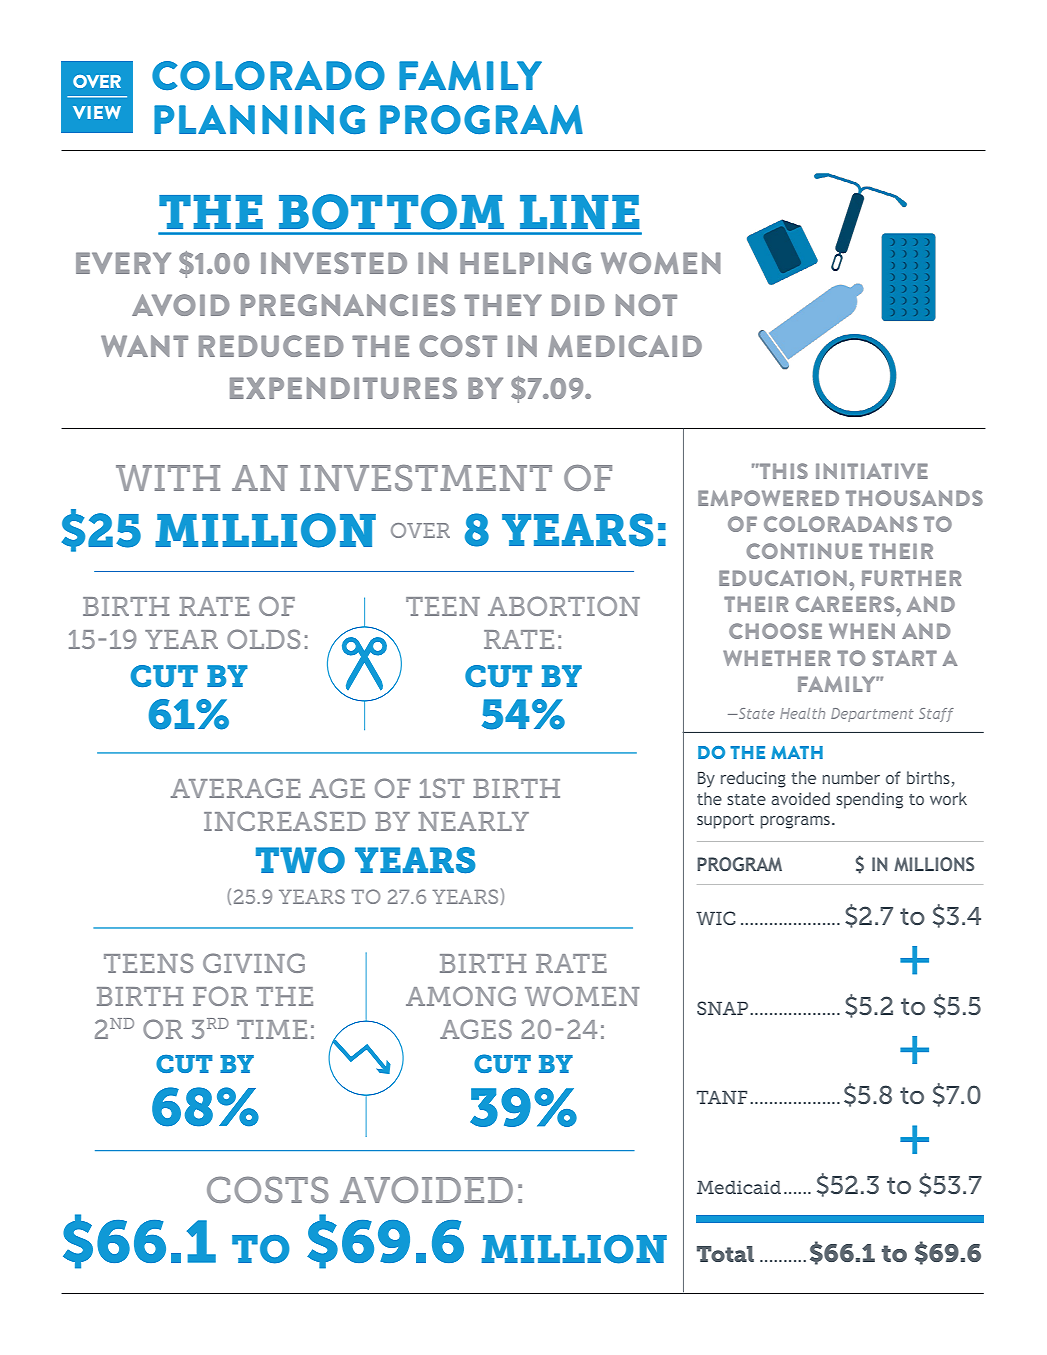 The width and height of the screenshot is (1047, 1355). What do you see at coordinates (579, 212) in the screenshot?
I see `LINE` at bounding box center [579, 212].
